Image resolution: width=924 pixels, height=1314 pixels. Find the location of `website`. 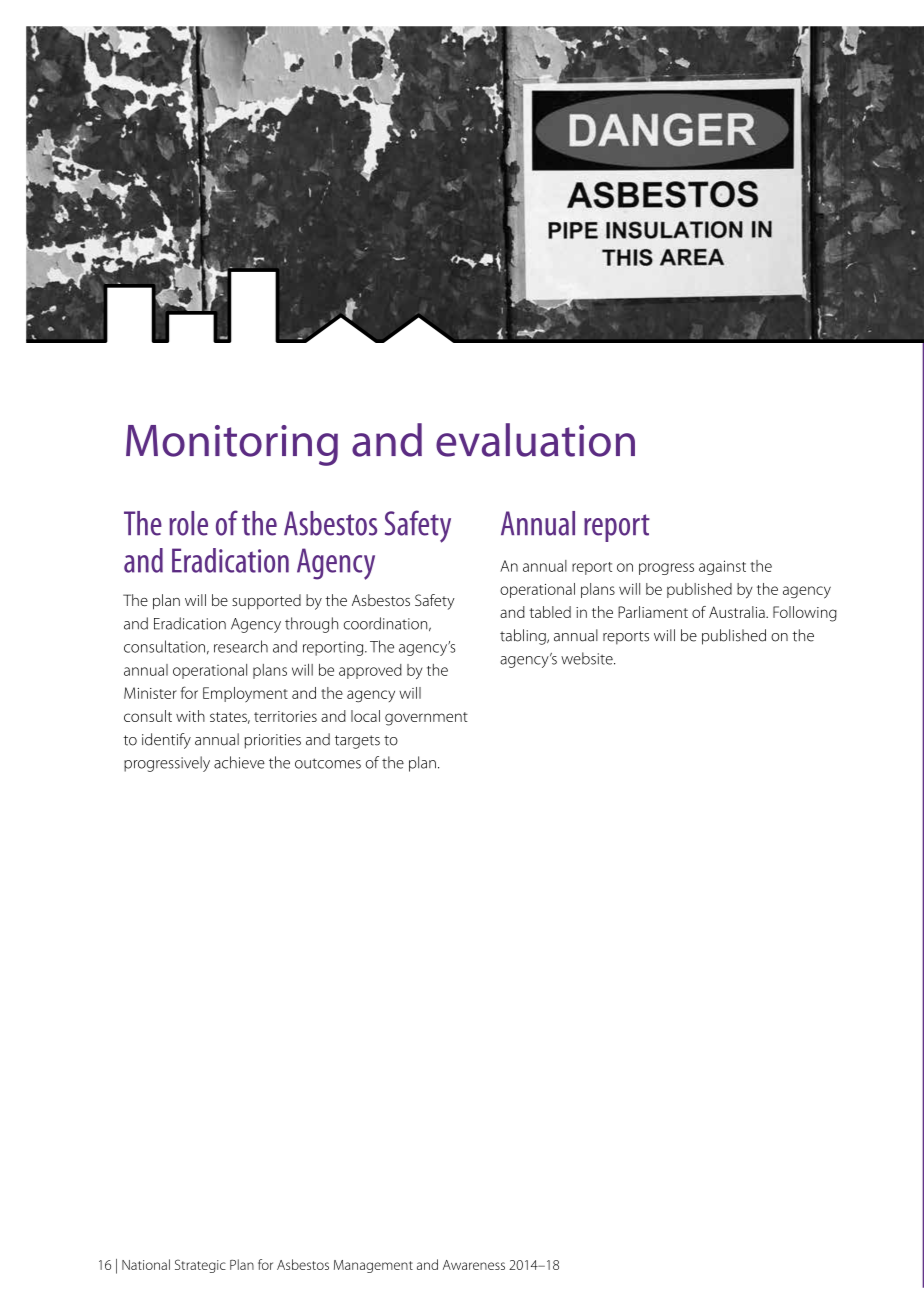

website is located at coordinates (588, 658).
